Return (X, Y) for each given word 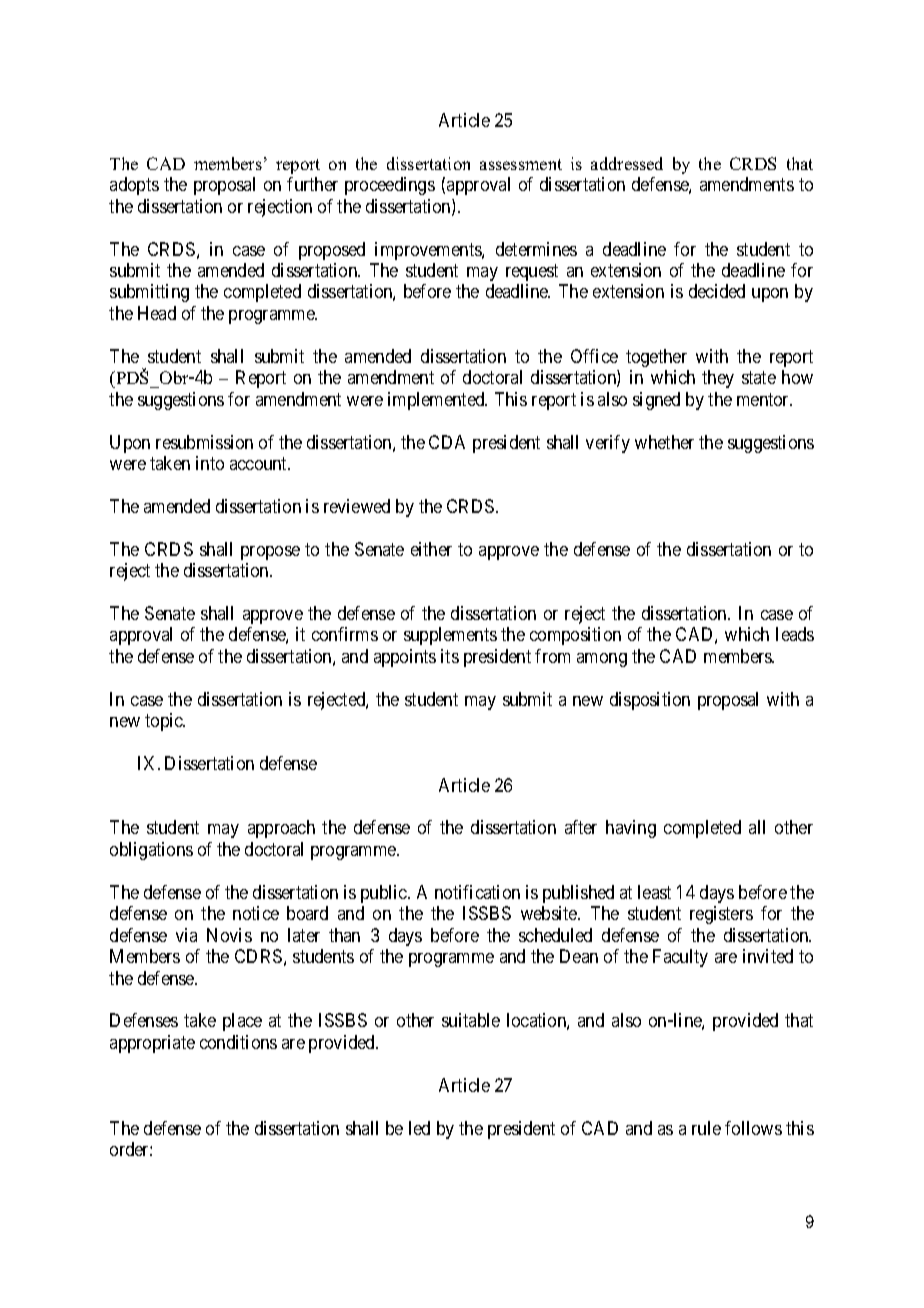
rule (706, 1128)
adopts (134, 186)
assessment (521, 164)
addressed (627, 163)
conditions (238, 1042)
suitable (471, 1020)
